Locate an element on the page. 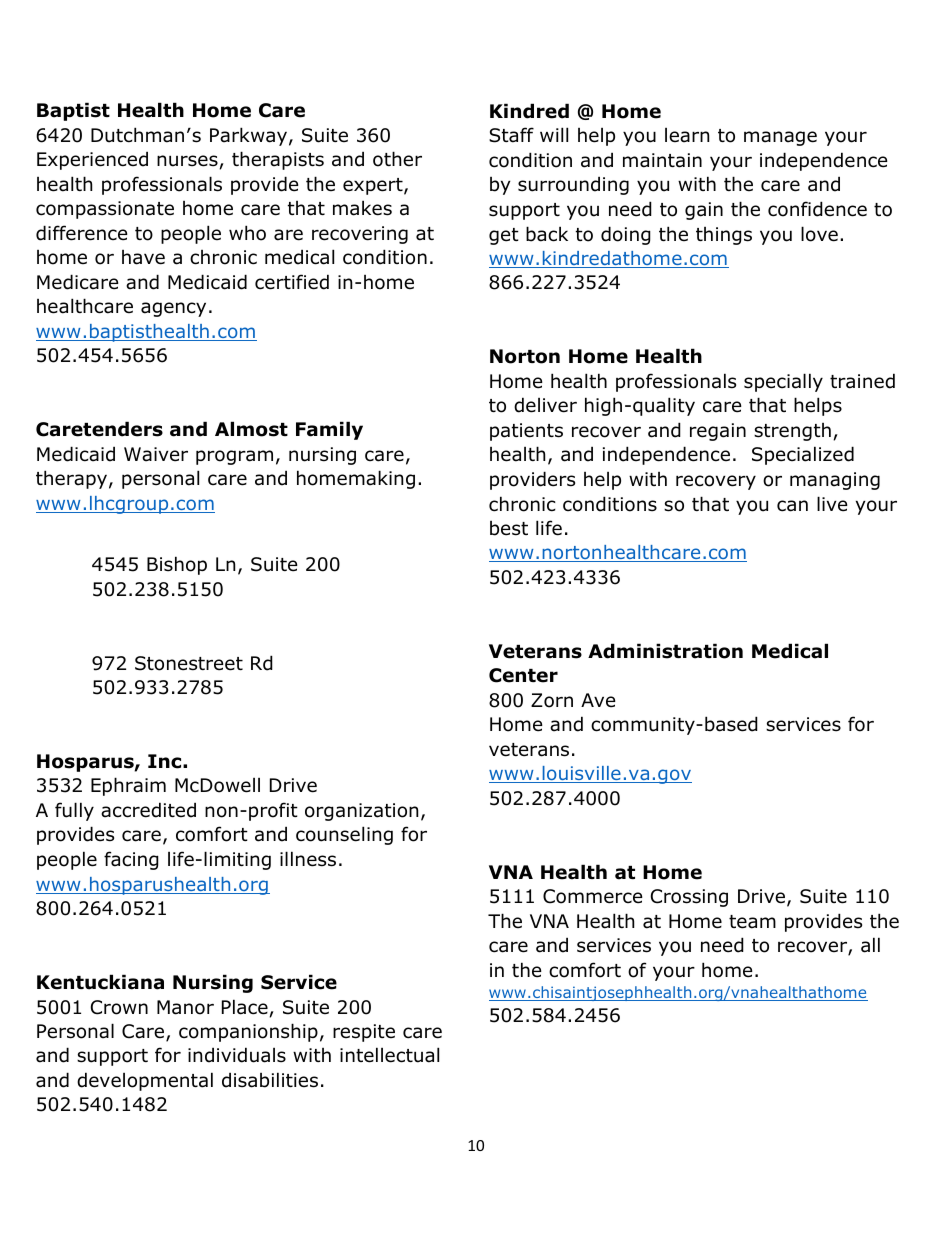  intellectual is located at coordinates (389, 1055).
